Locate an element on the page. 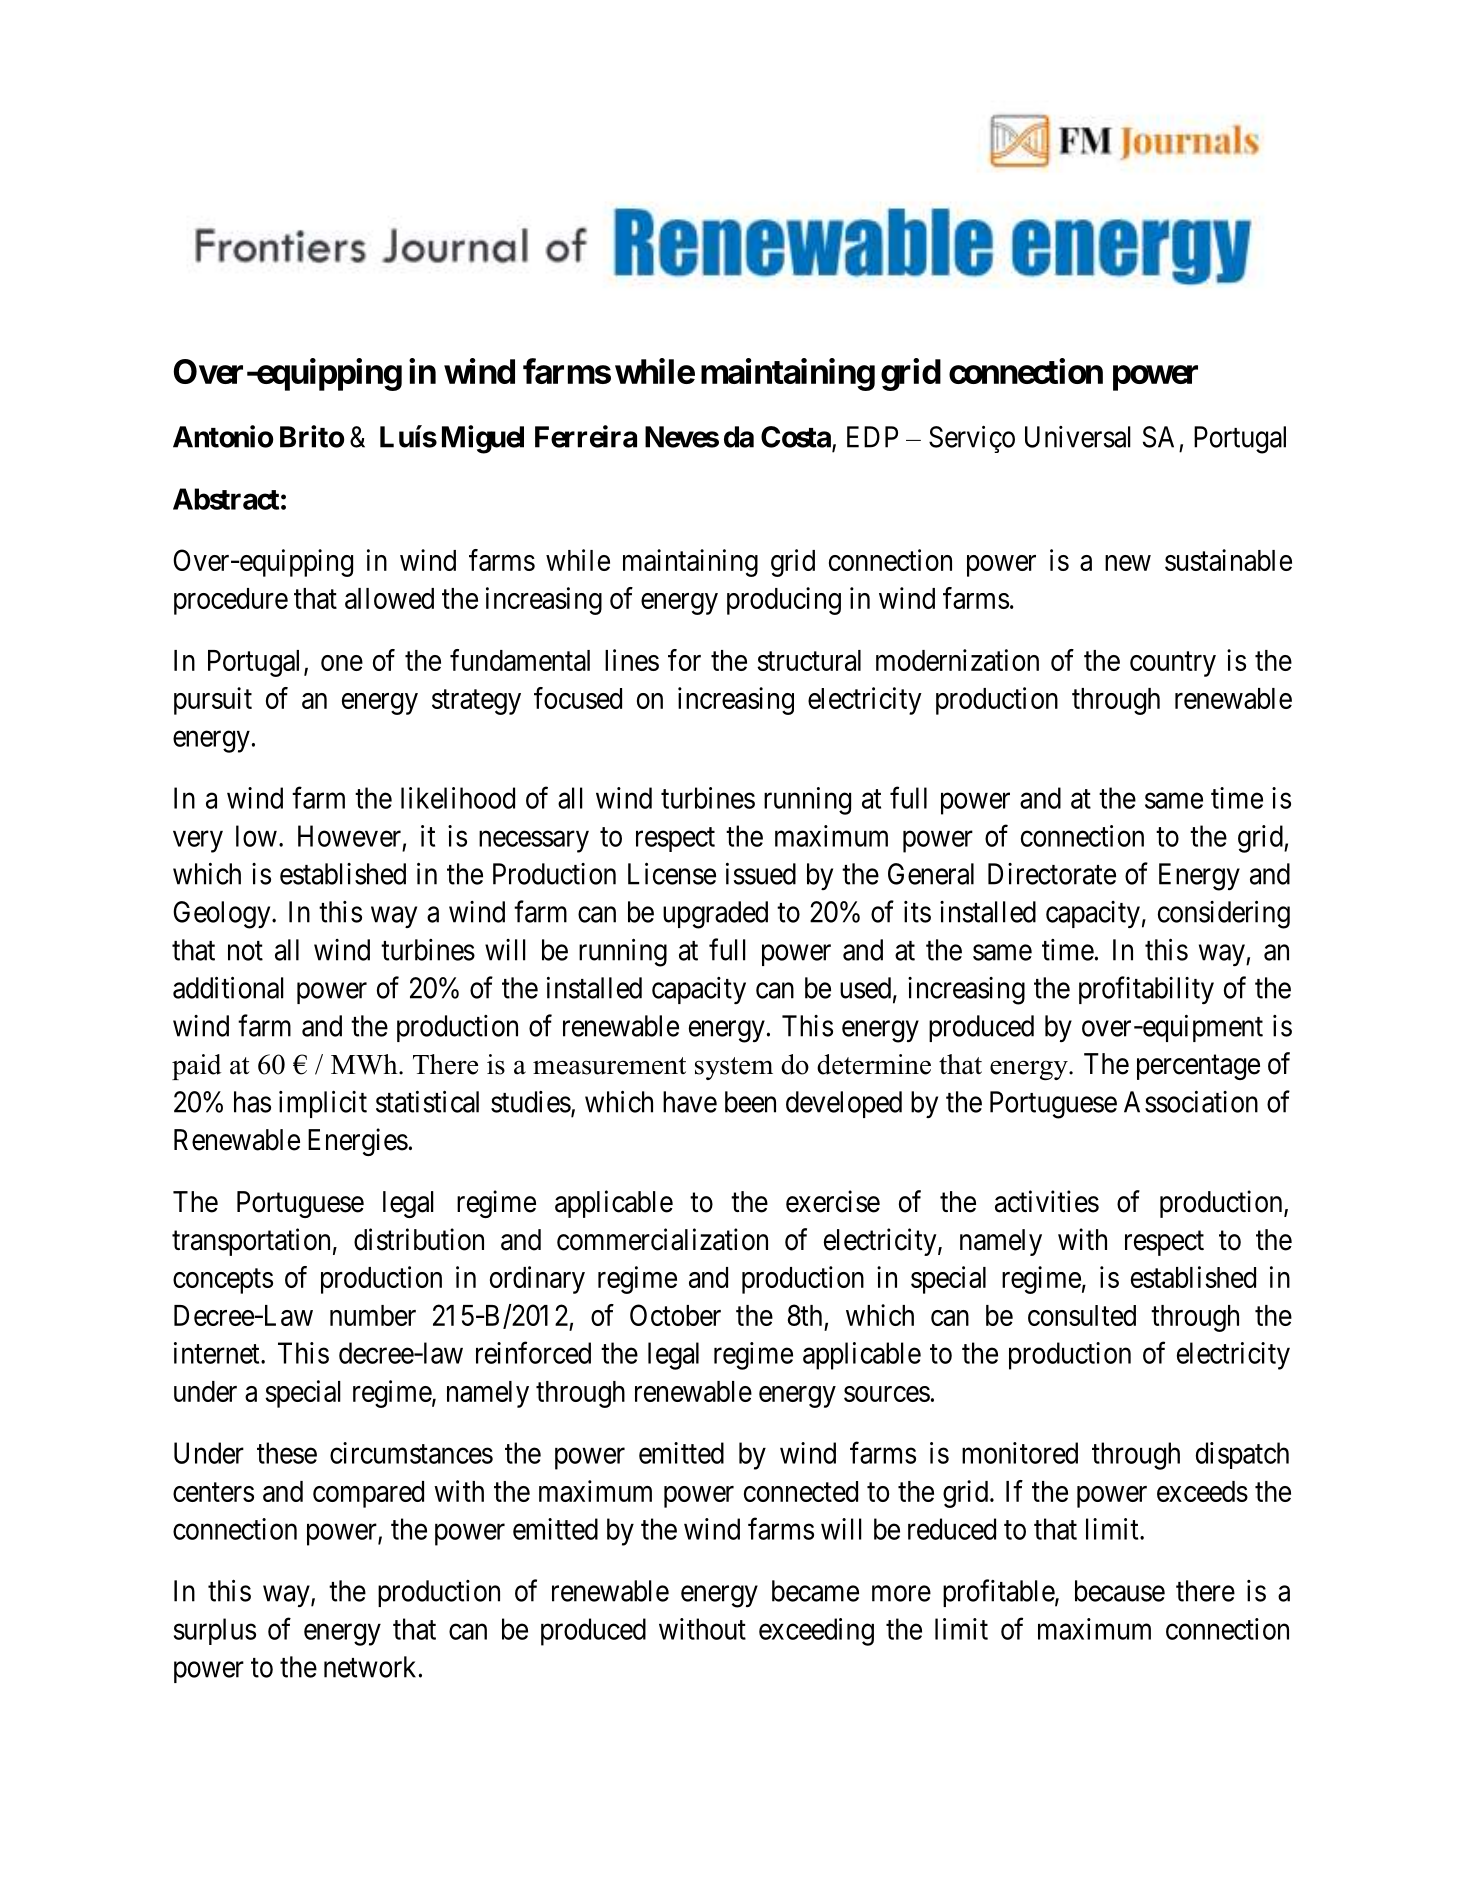 The image size is (1463, 1894). very is located at coordinates (198, 842).
